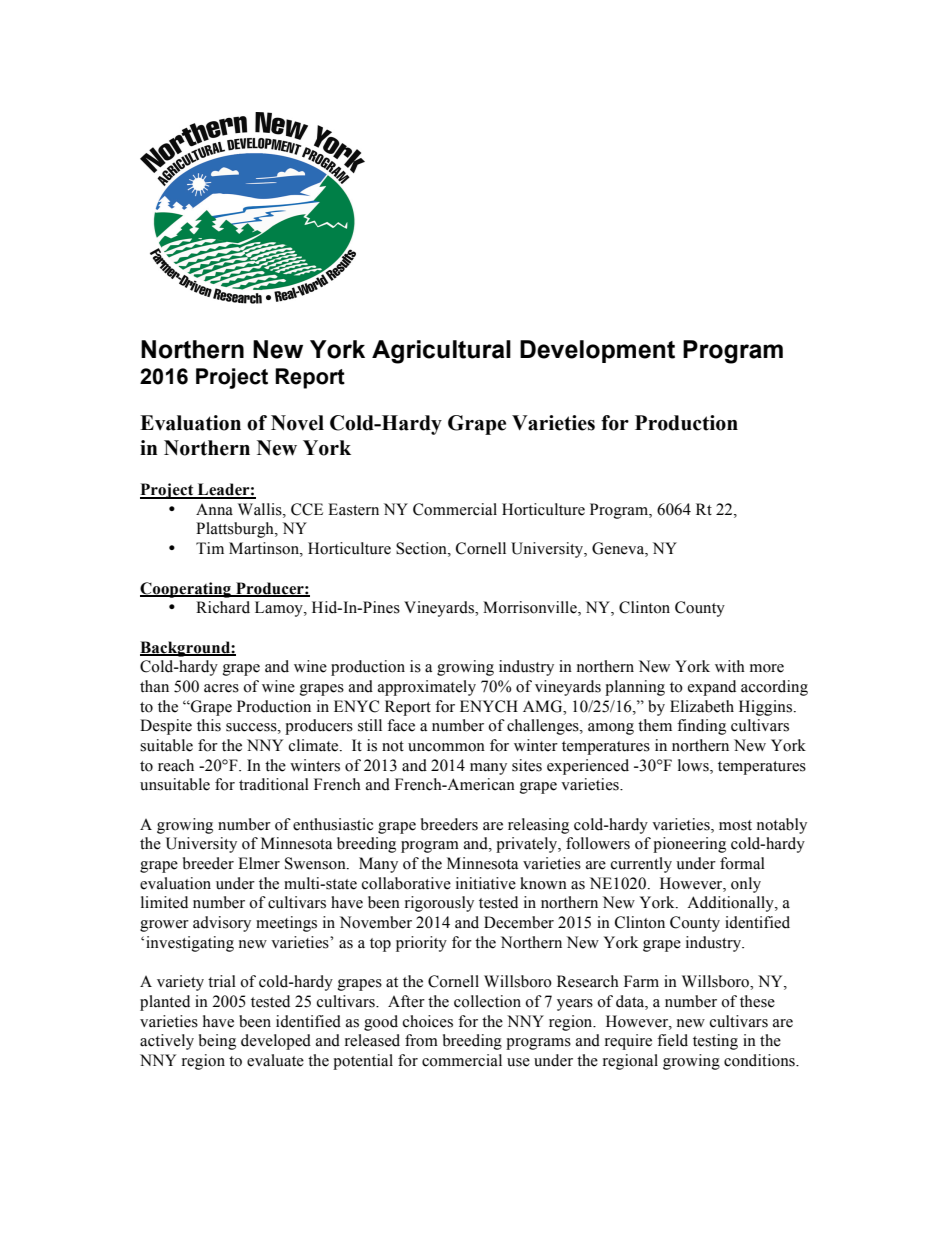  Describe the element at coordinates (538, 826) in the screenshot. I see `releasing` at that location.
